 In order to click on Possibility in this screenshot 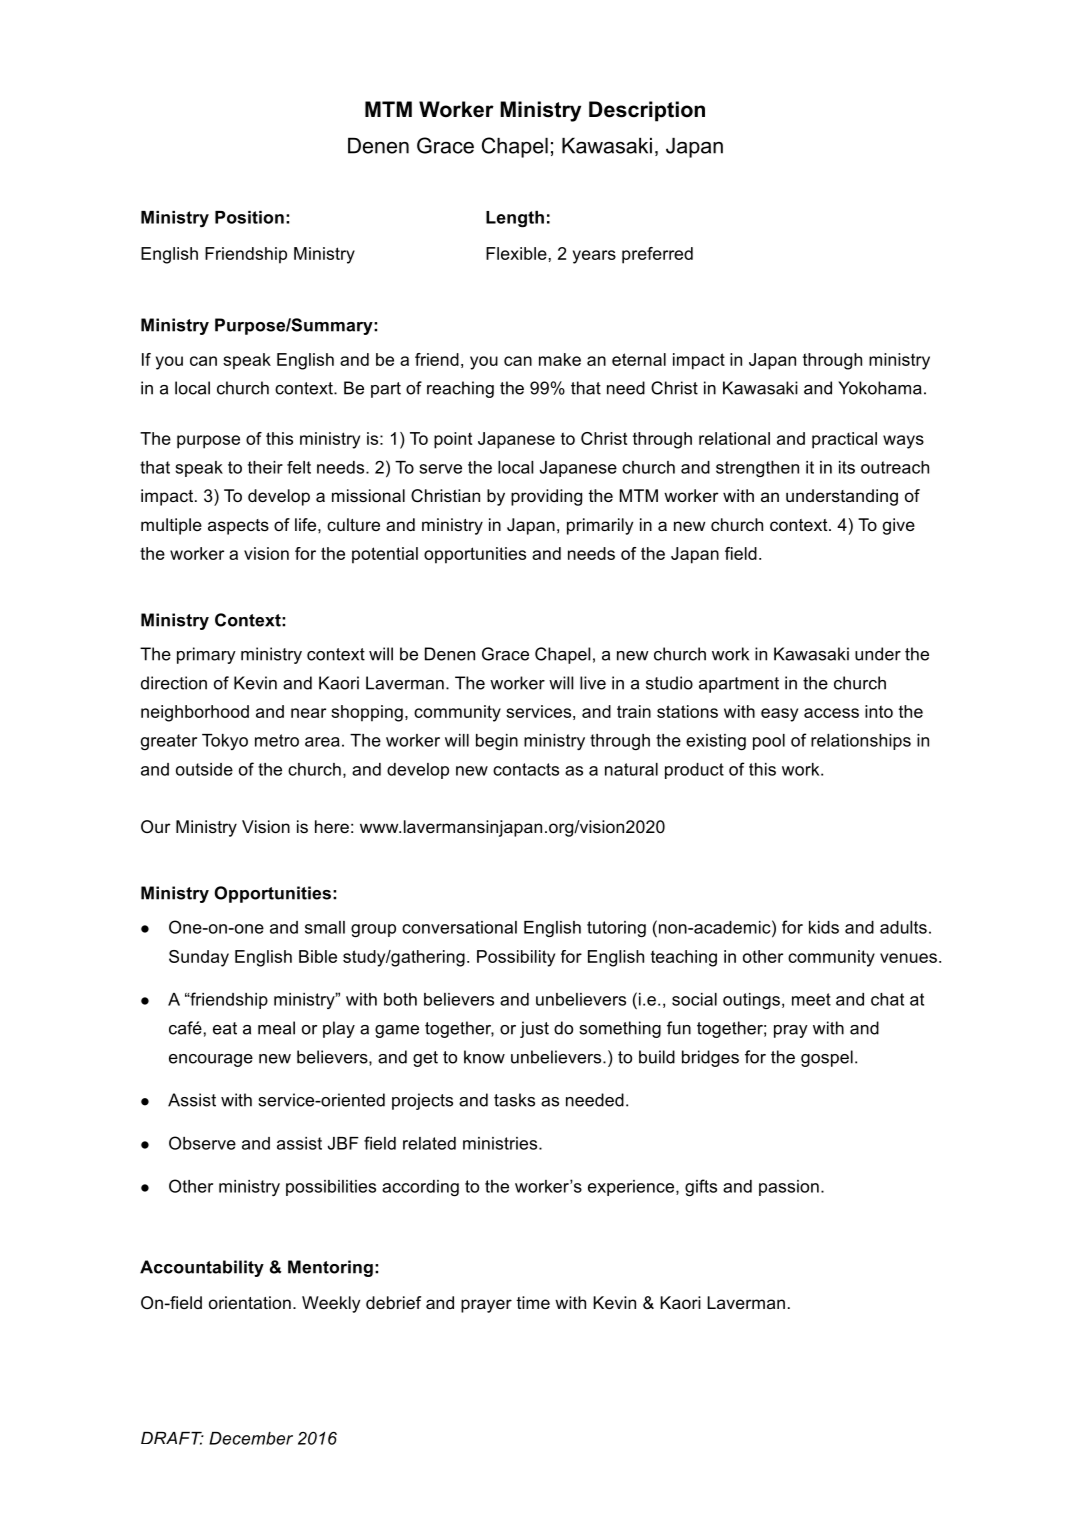, I will do `click(516, 958)`.
